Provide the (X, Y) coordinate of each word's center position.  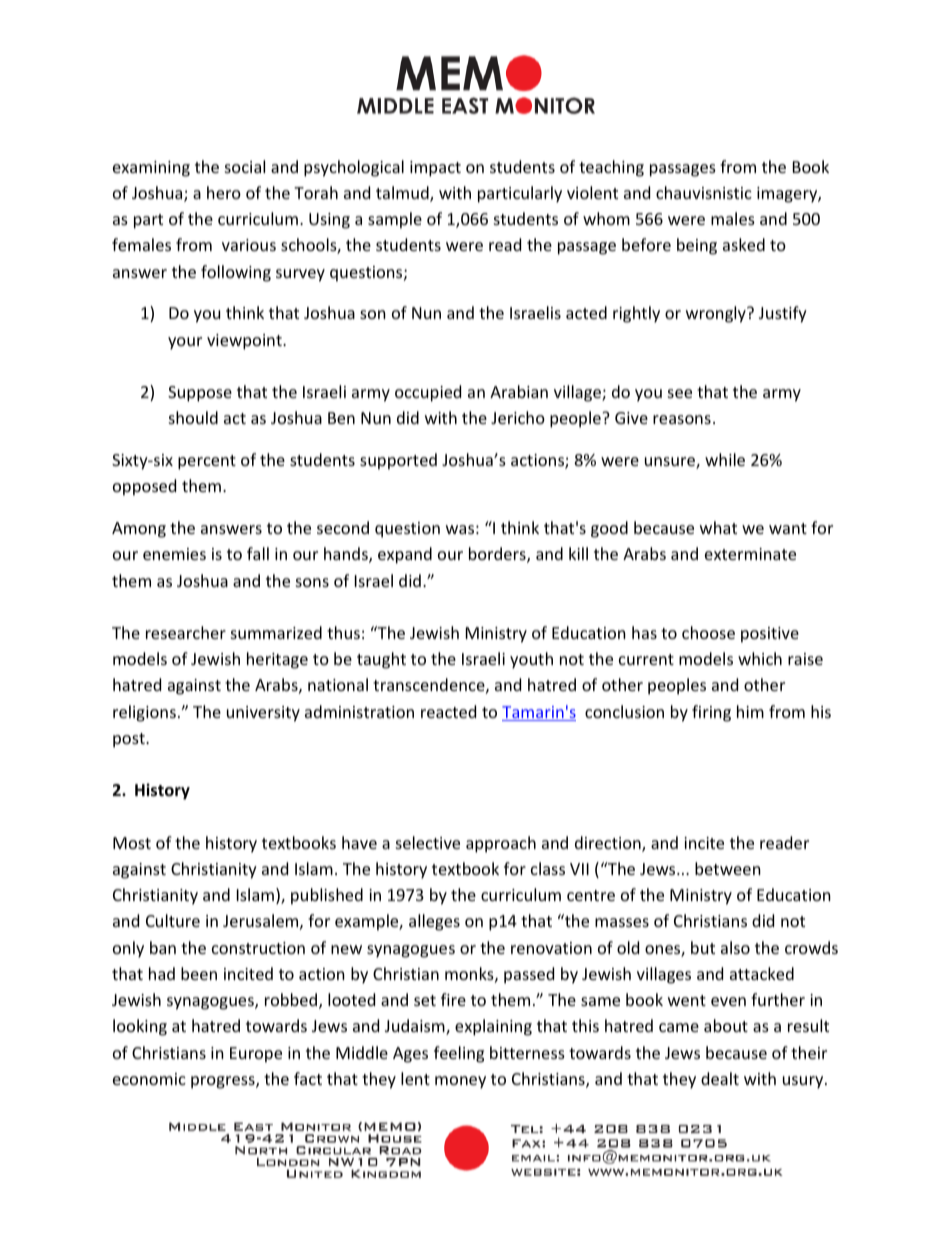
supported (398, 461)
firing (711, 713)
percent (207, 462)
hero (224, 192)
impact (435, 169)
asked (744, 244)
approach (501, 844)
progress (224, 1082)
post (130, 740)
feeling (459, 1054)
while (725, 459)
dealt (720, 1078)
